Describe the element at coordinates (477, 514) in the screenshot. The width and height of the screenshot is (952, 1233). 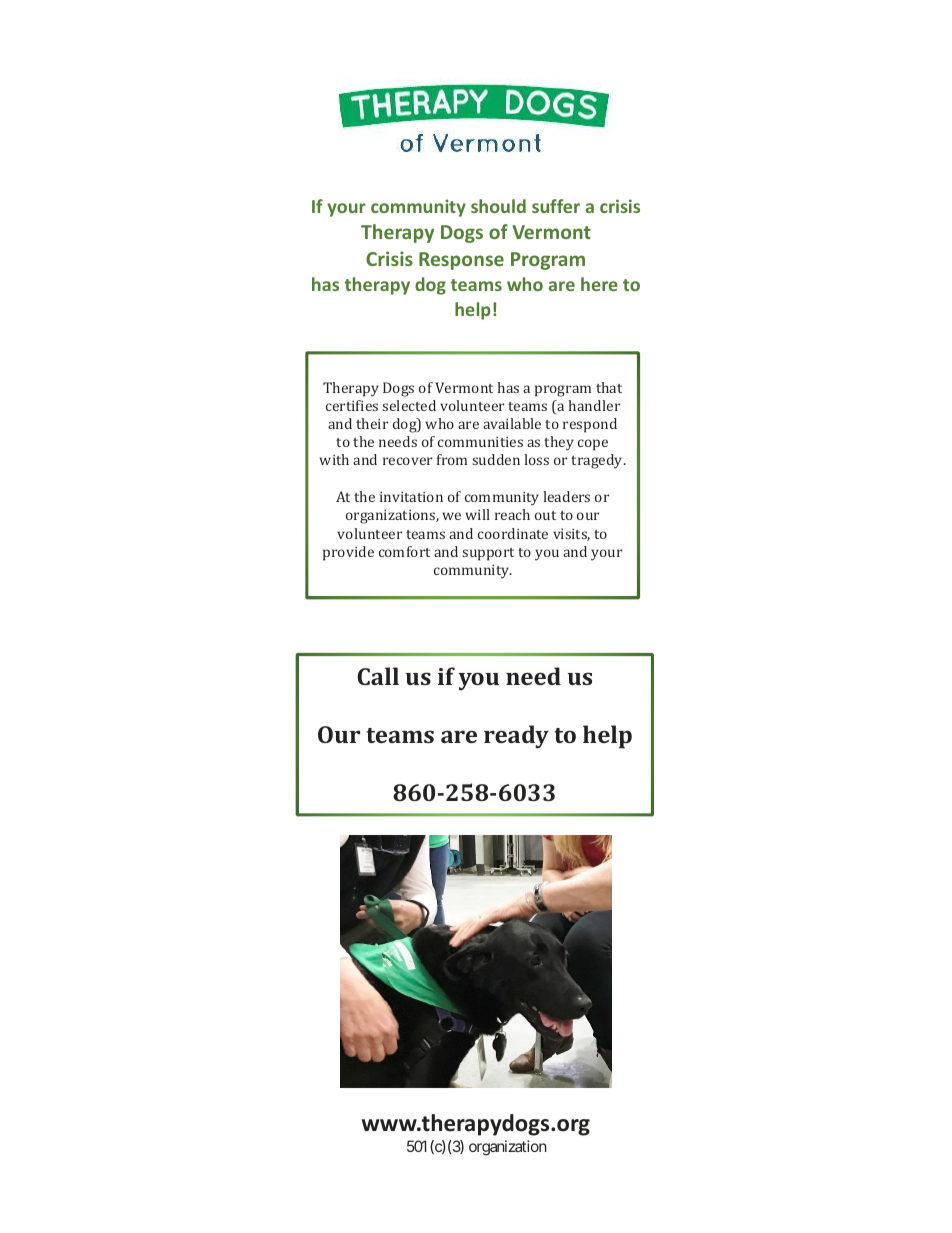
I see `will` at that location.
